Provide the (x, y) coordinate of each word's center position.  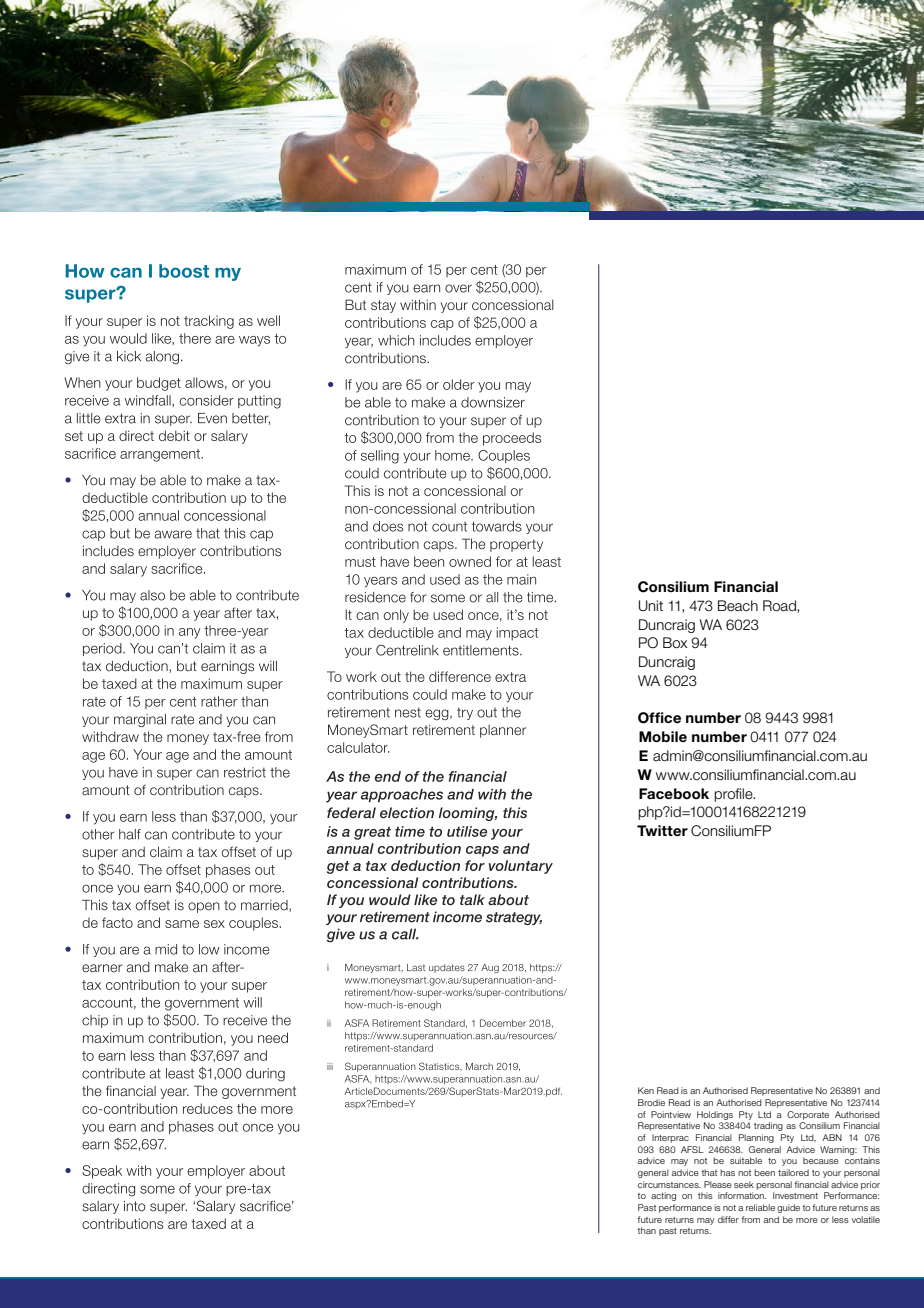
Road (780, 606)
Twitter (662, 830)
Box (675, 643)
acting (663, 1196)
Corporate (808, 1115)
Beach (738, 606)
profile (734, 795)
